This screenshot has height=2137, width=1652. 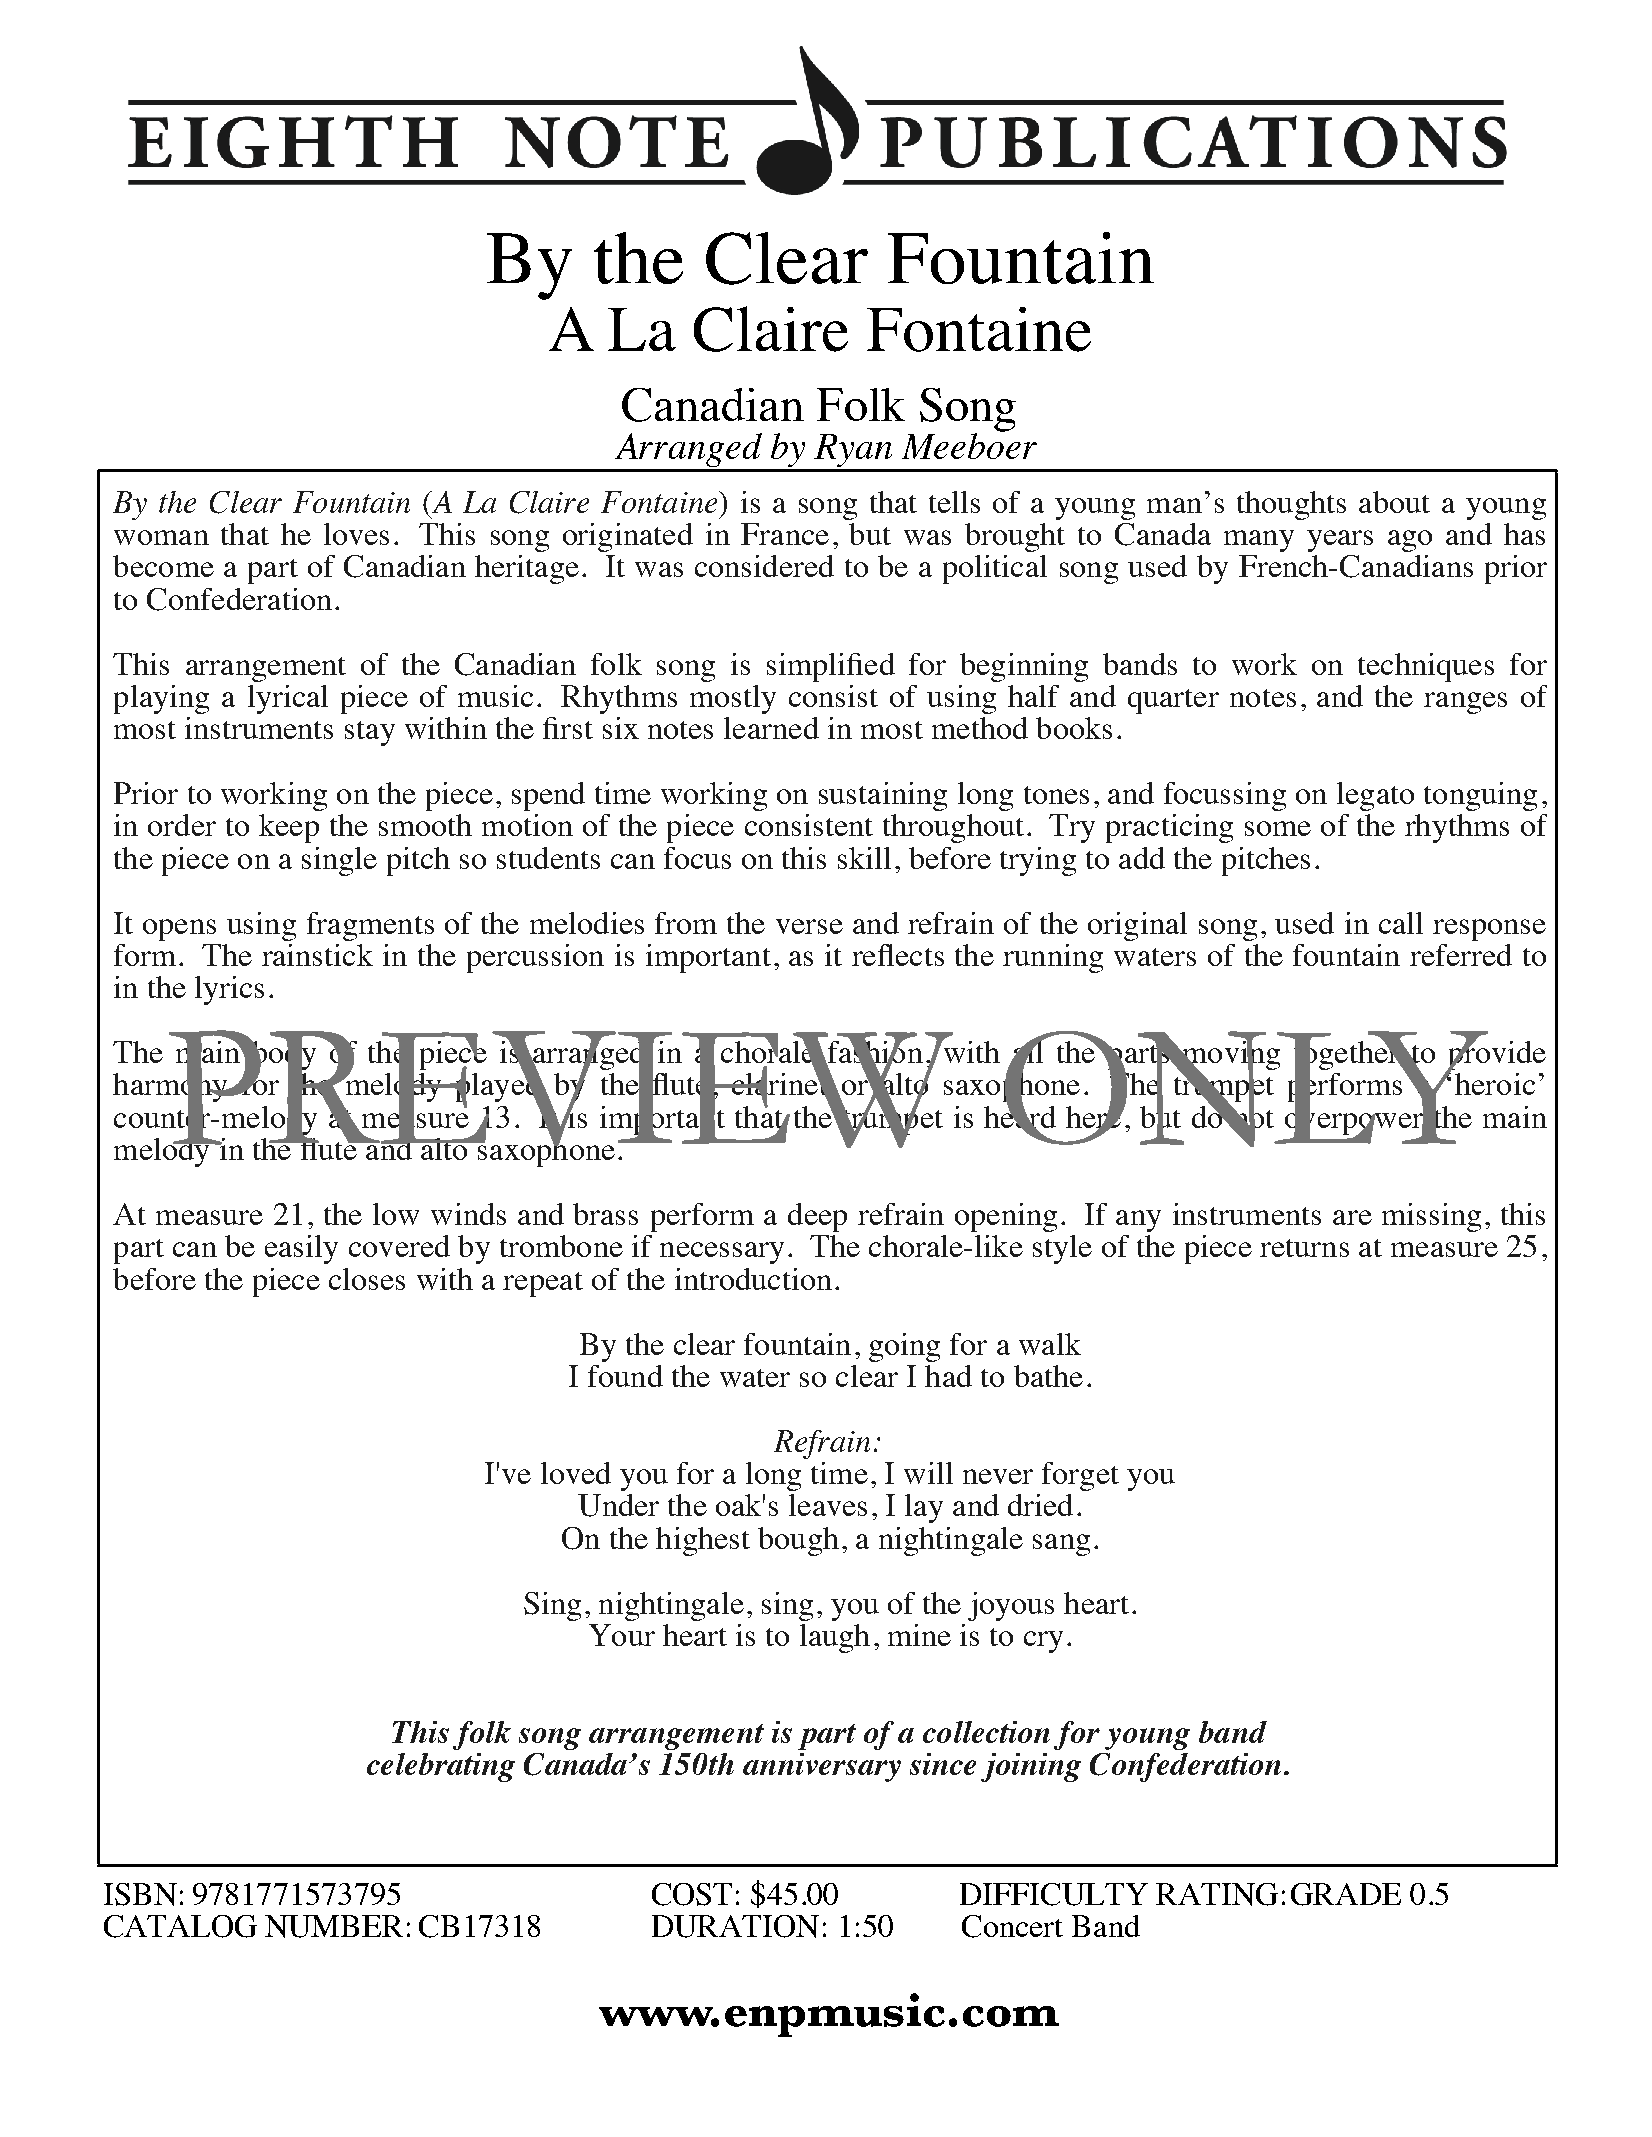 I want to click on years, so click(x=1340, y=541).
